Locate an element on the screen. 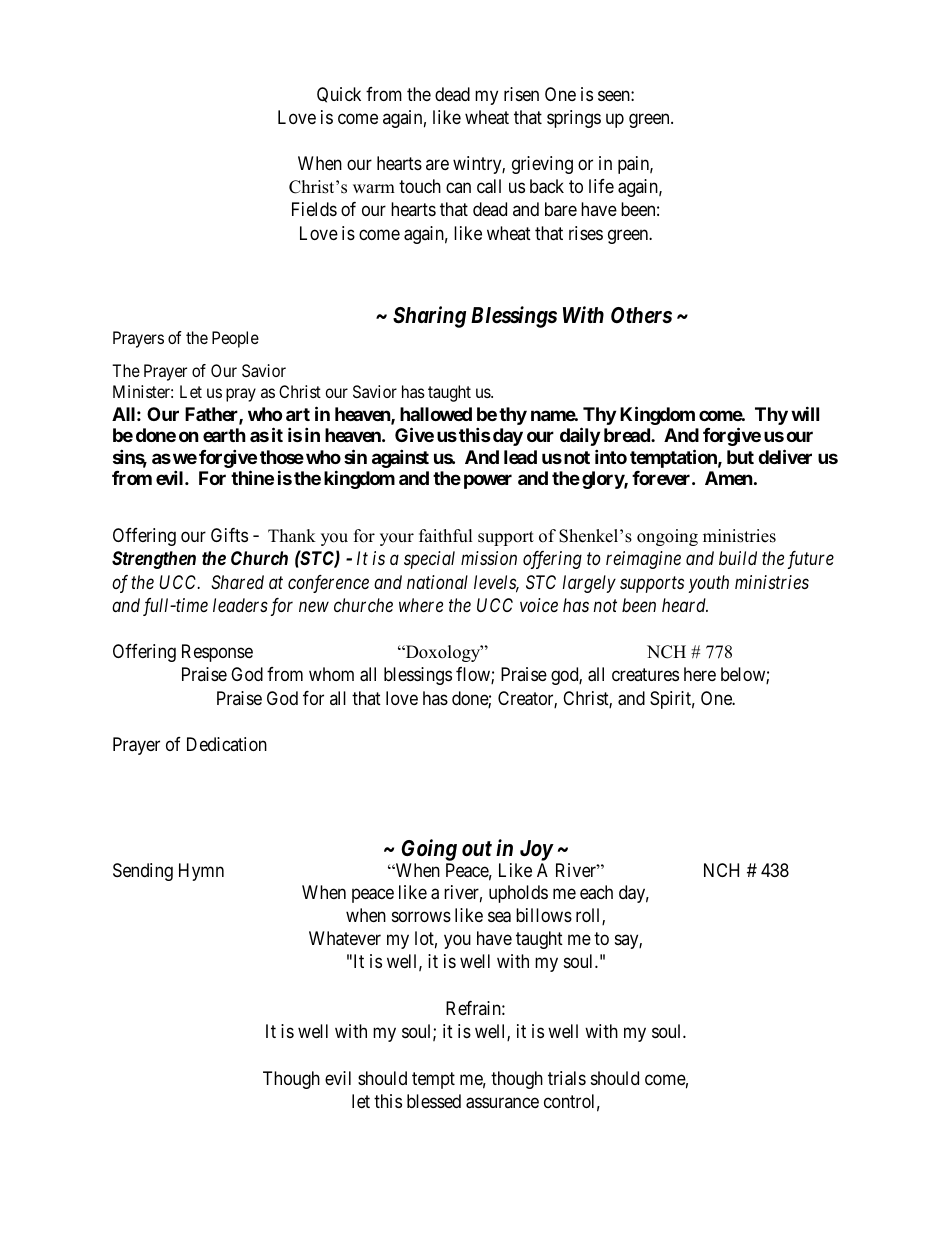 The height and width of the screenshot is (1233, 952). blessed is located at coordinates (434, 1101).
